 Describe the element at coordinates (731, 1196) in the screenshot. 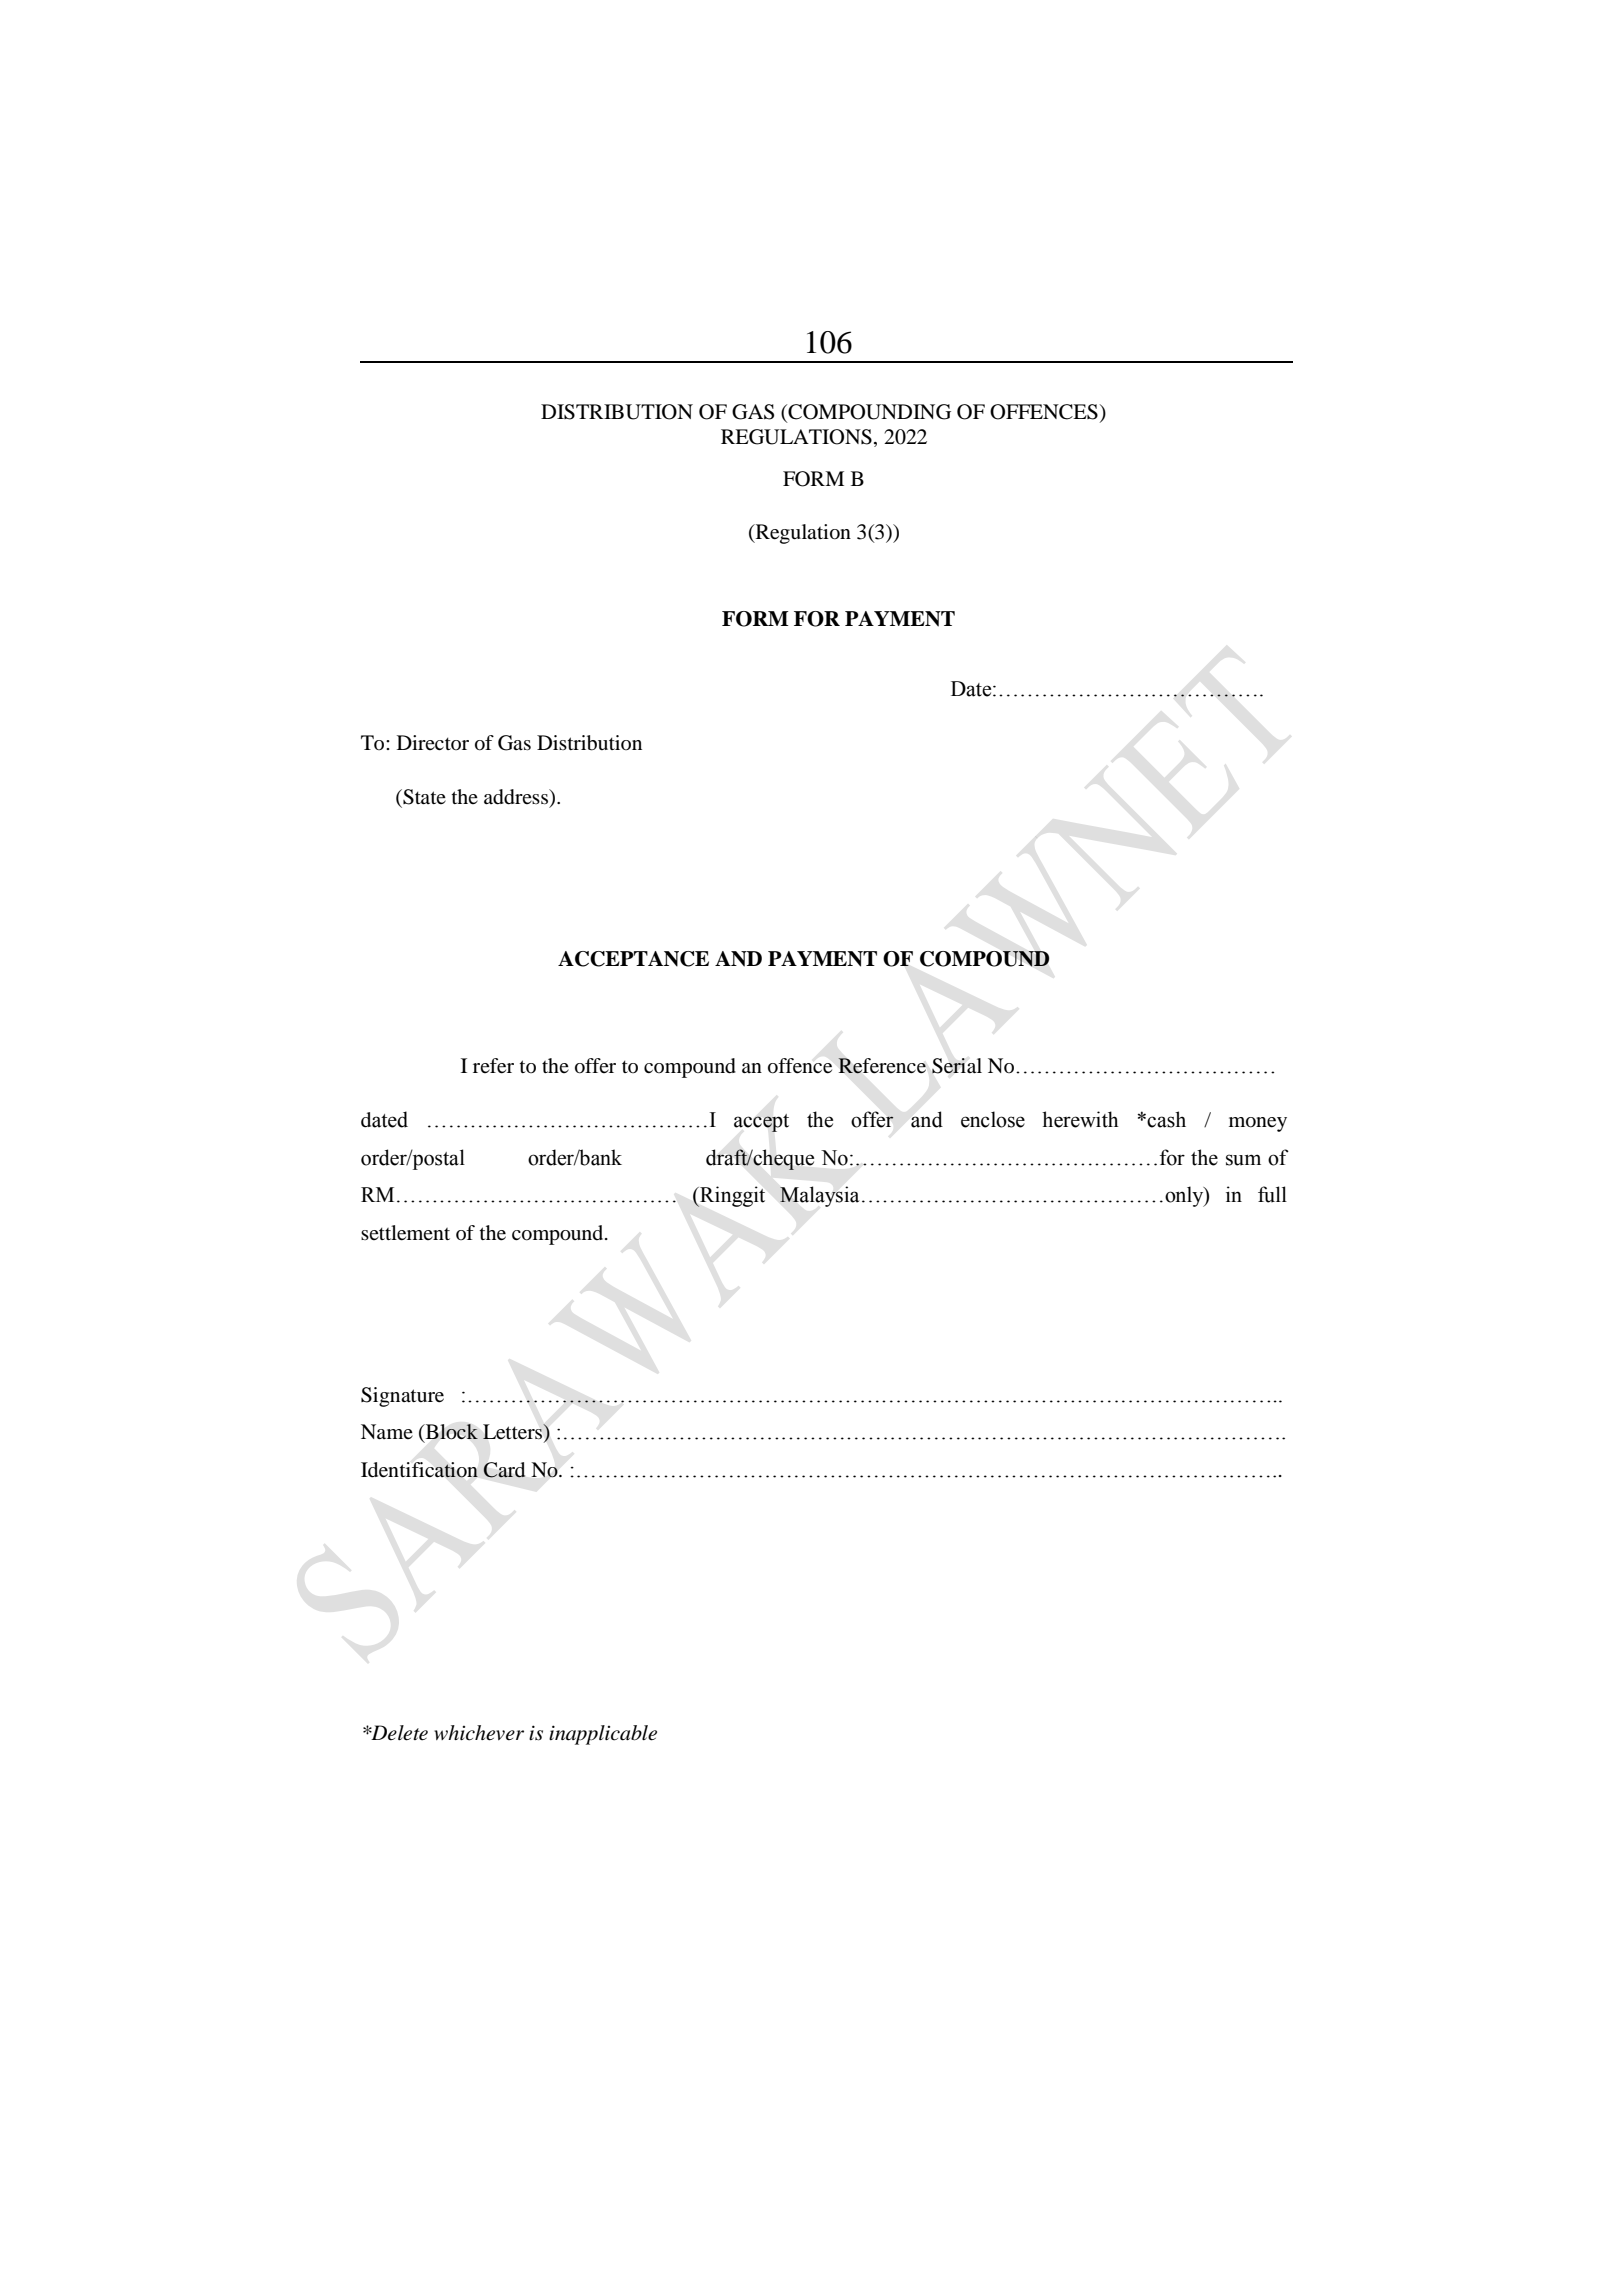

I see `Ringgit` at that location.
